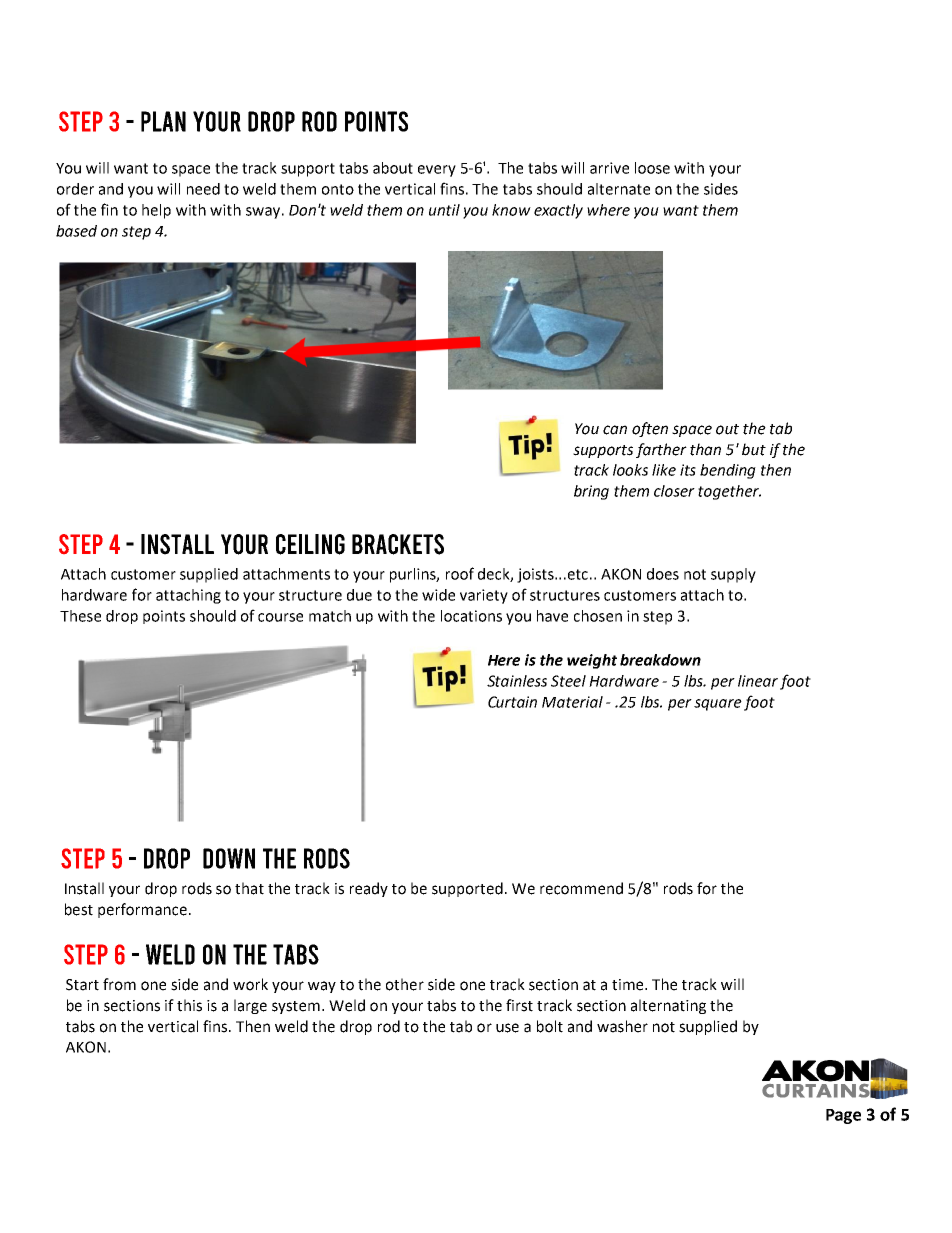  Describe the element at coordinates (733, 575) in the document. I see `supply` at that location.
